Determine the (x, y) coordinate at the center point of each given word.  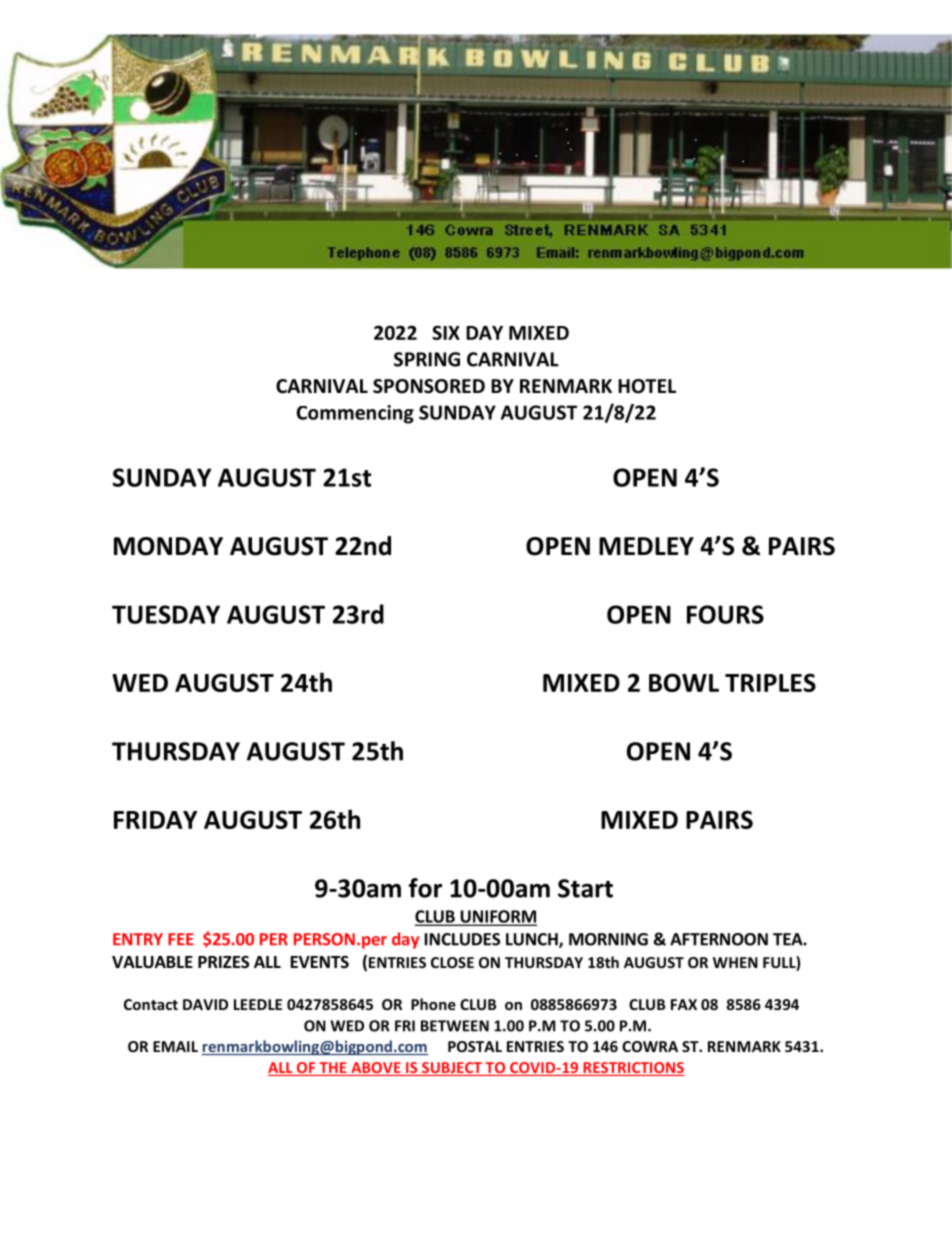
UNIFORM (497, 917)
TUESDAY (166, 614)
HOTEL (647, 386)
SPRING (427, 359)
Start (585, 888)
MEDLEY (646, 546)
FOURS (725, 614)
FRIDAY (155, 820)
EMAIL (175, 1046)
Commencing (355, 414)
